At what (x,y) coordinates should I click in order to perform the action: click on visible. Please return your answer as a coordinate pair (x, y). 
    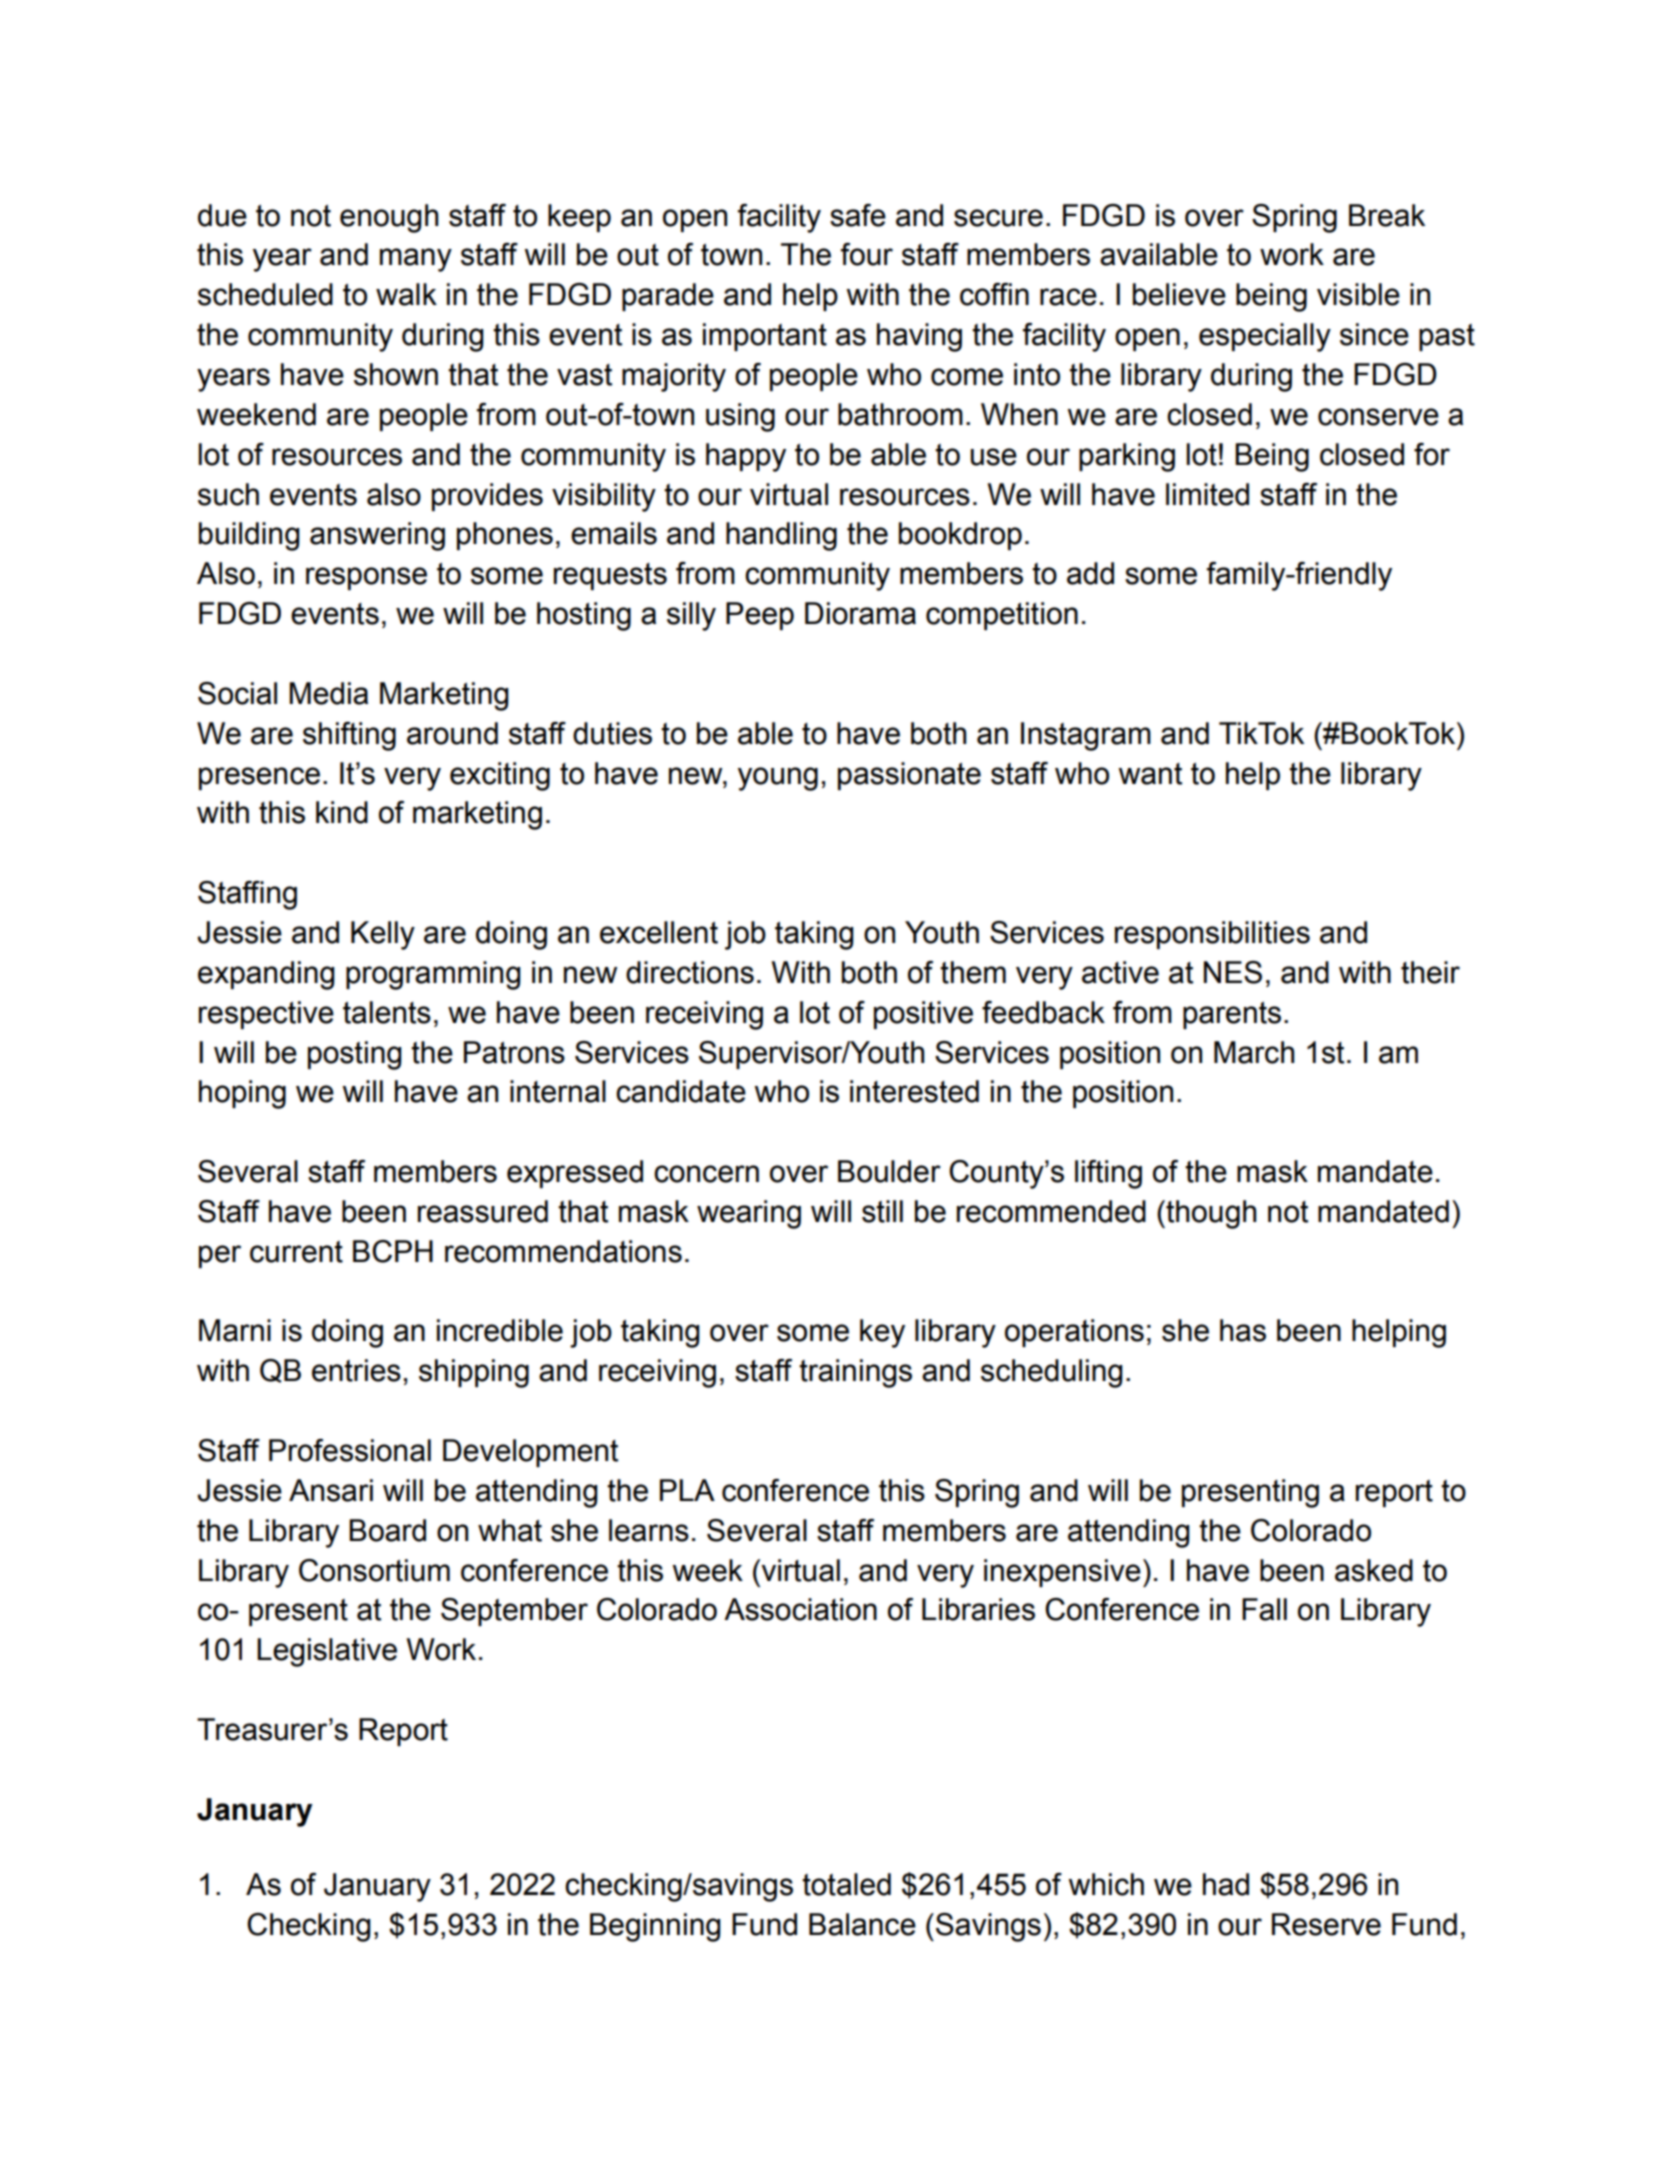
    Looking at the image, I should click on (1358, 294).
